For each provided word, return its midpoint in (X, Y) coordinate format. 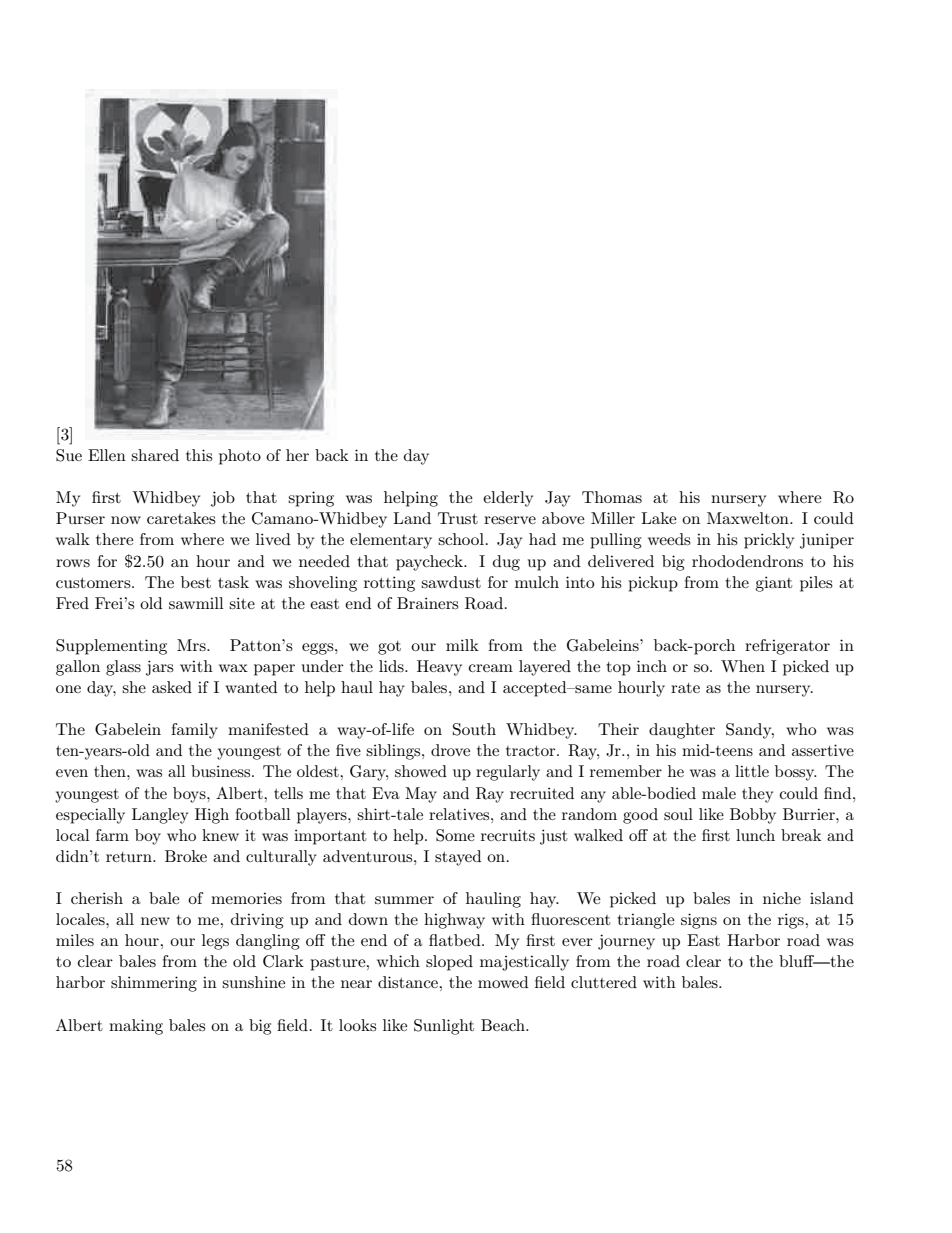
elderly (508, 499)
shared (155, 455)
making (136, 1027)
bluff (797, 961)
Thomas (612, 497)
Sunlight (444, 1027)
